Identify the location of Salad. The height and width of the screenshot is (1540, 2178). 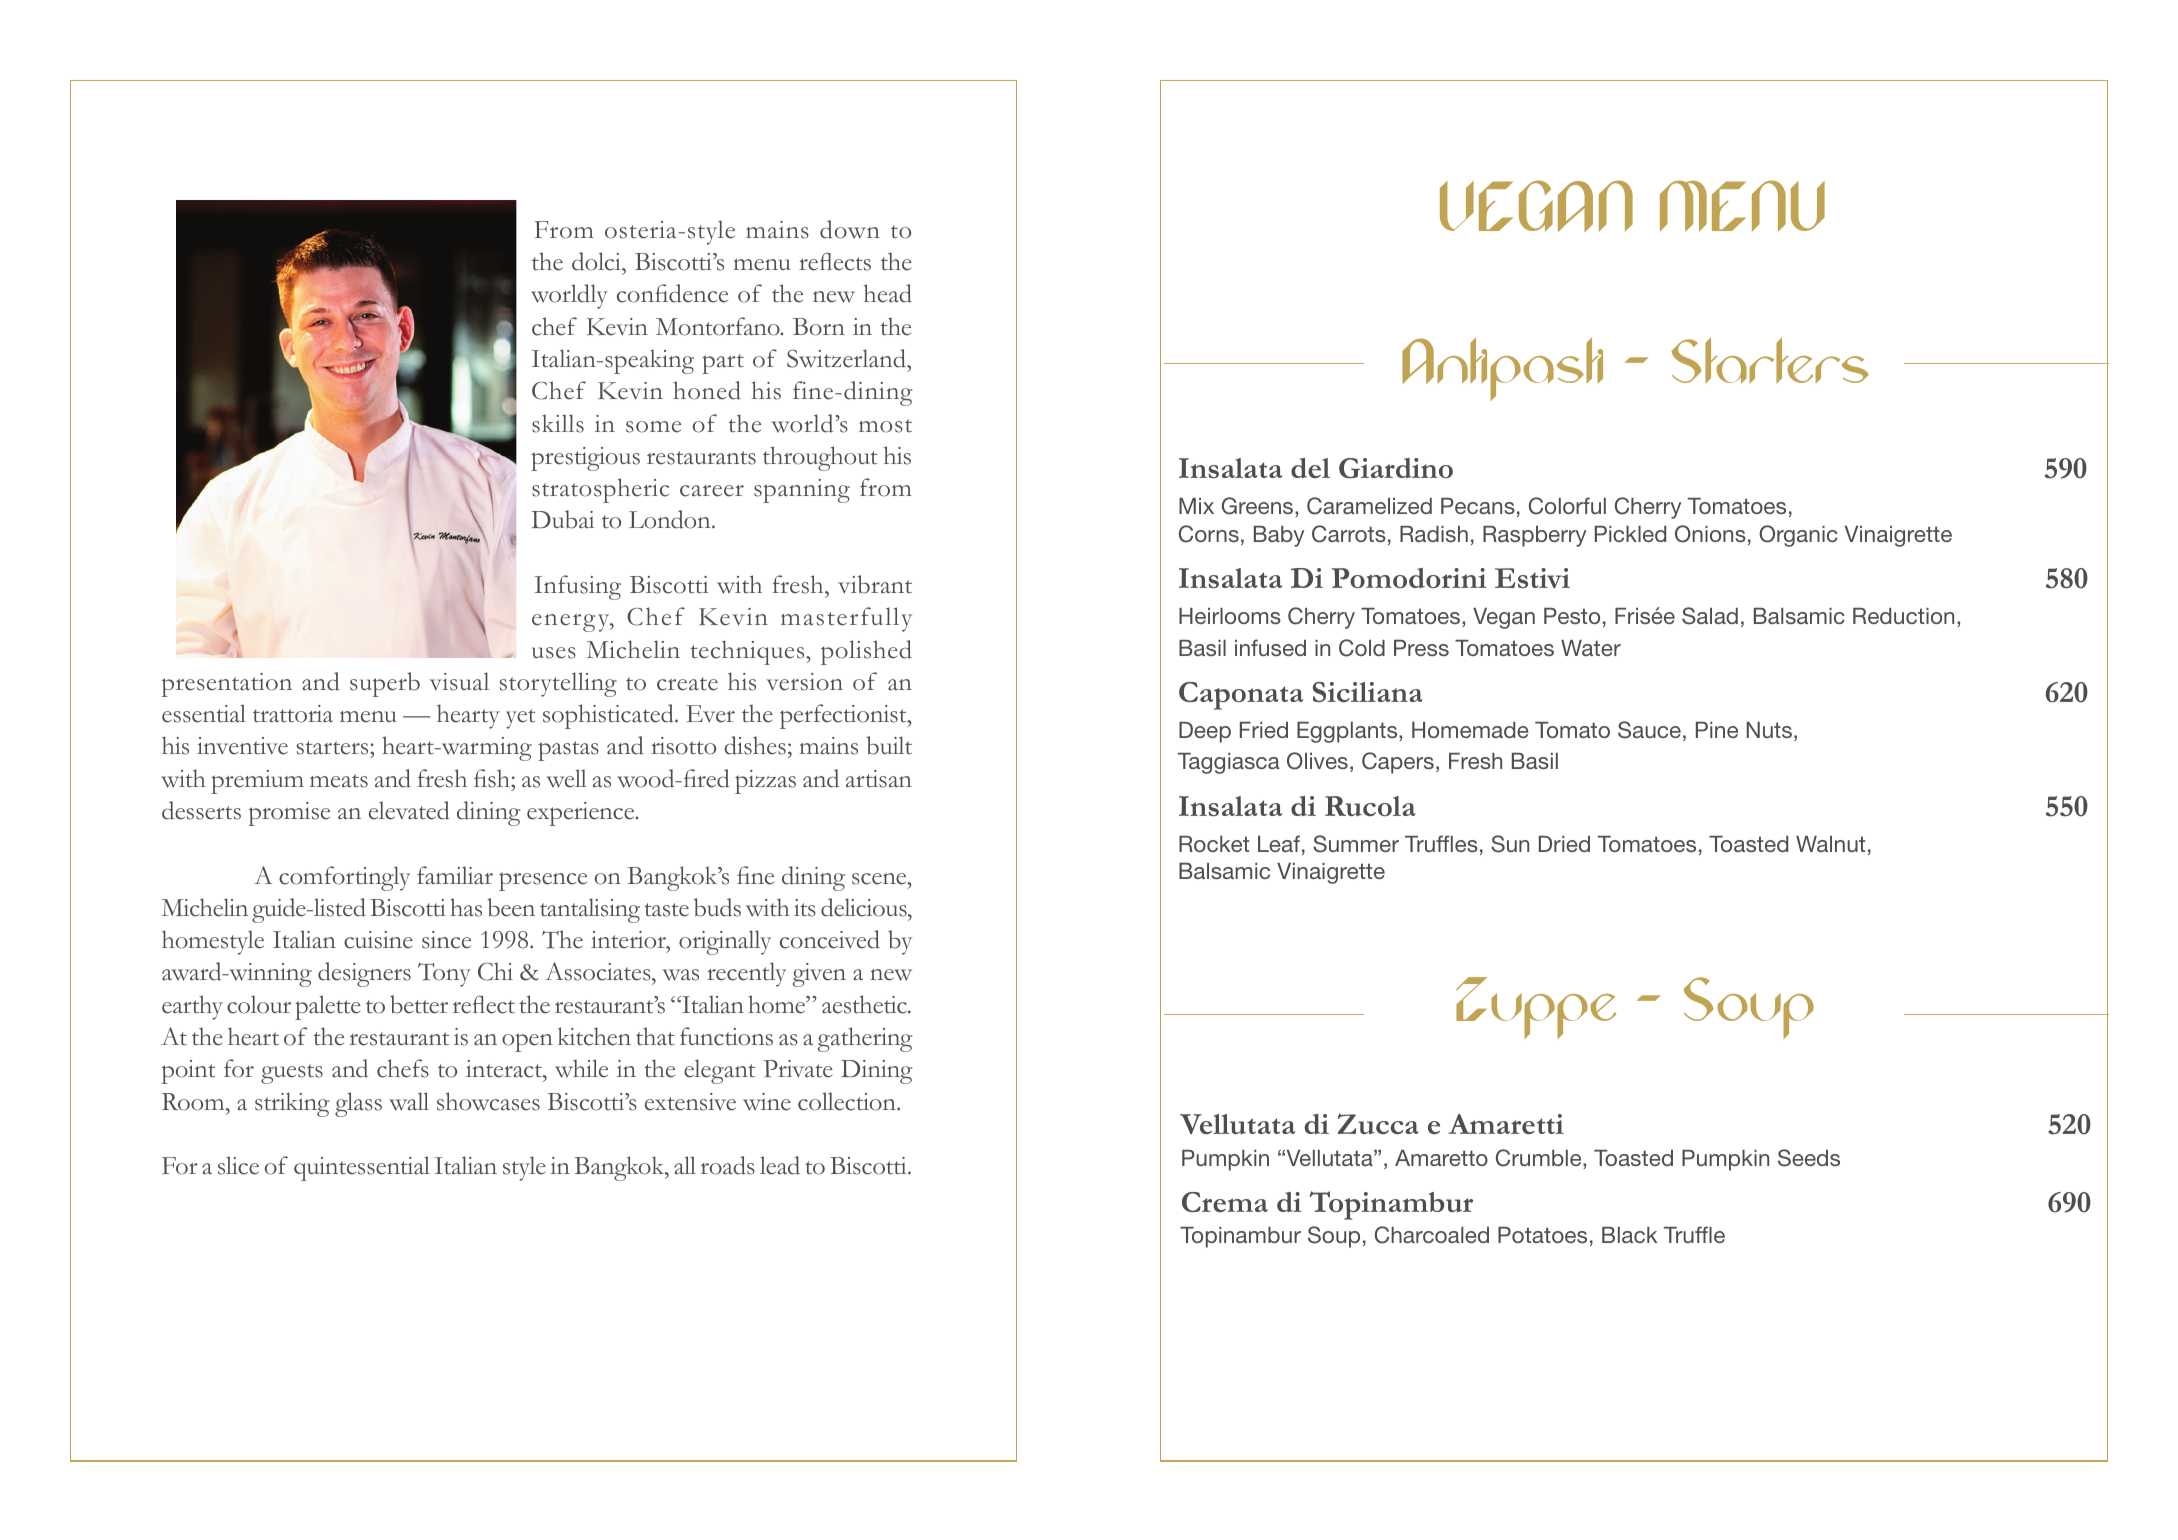
(1710, 616).
